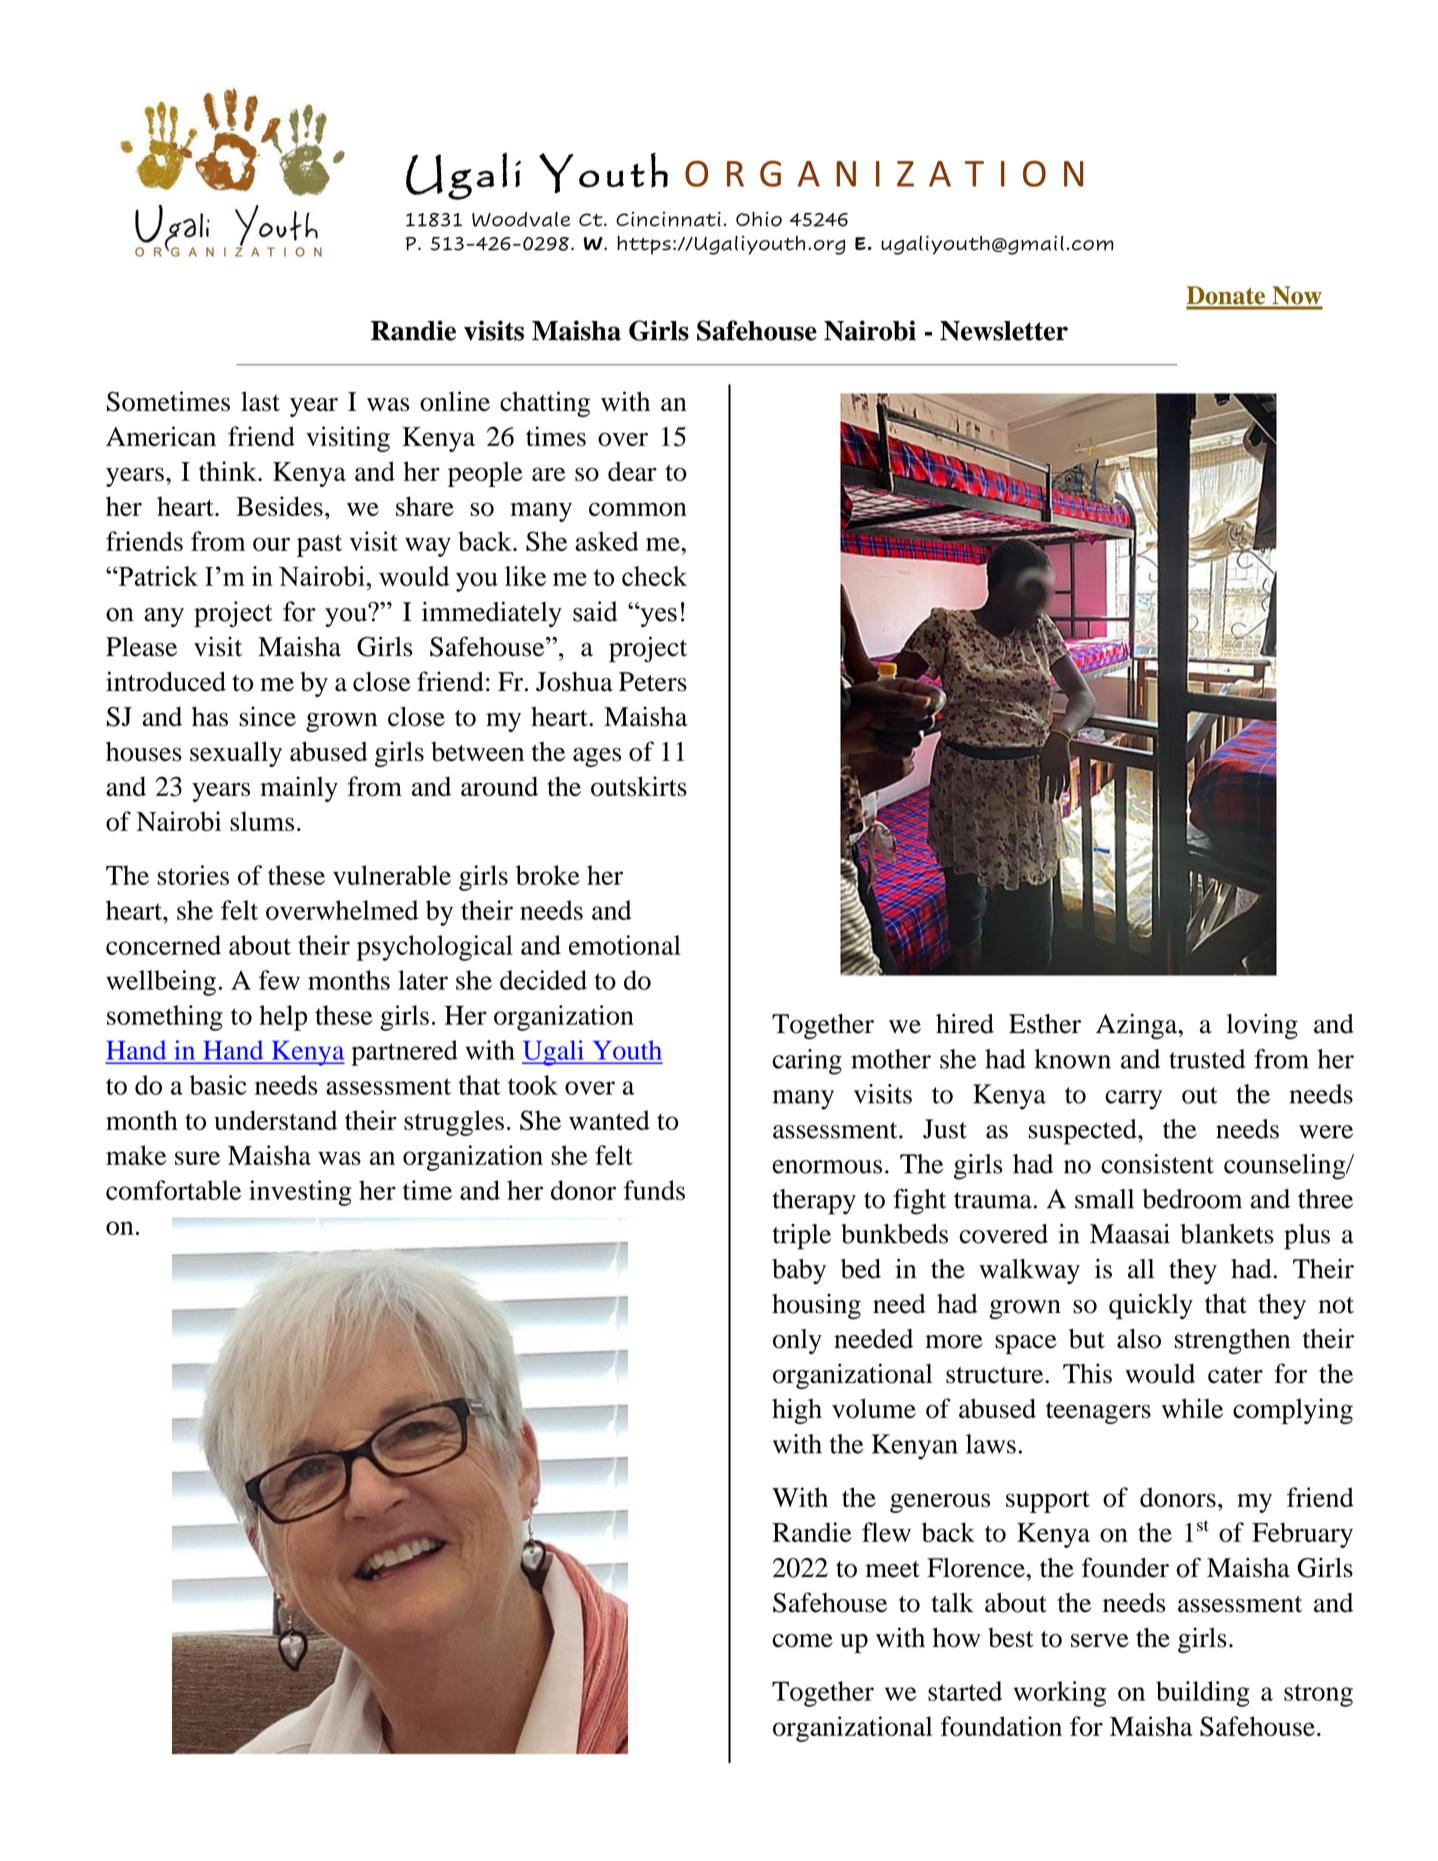  Describe the element at coordinates (1192, 1408) in the screenshot. I see `while` at that location.
